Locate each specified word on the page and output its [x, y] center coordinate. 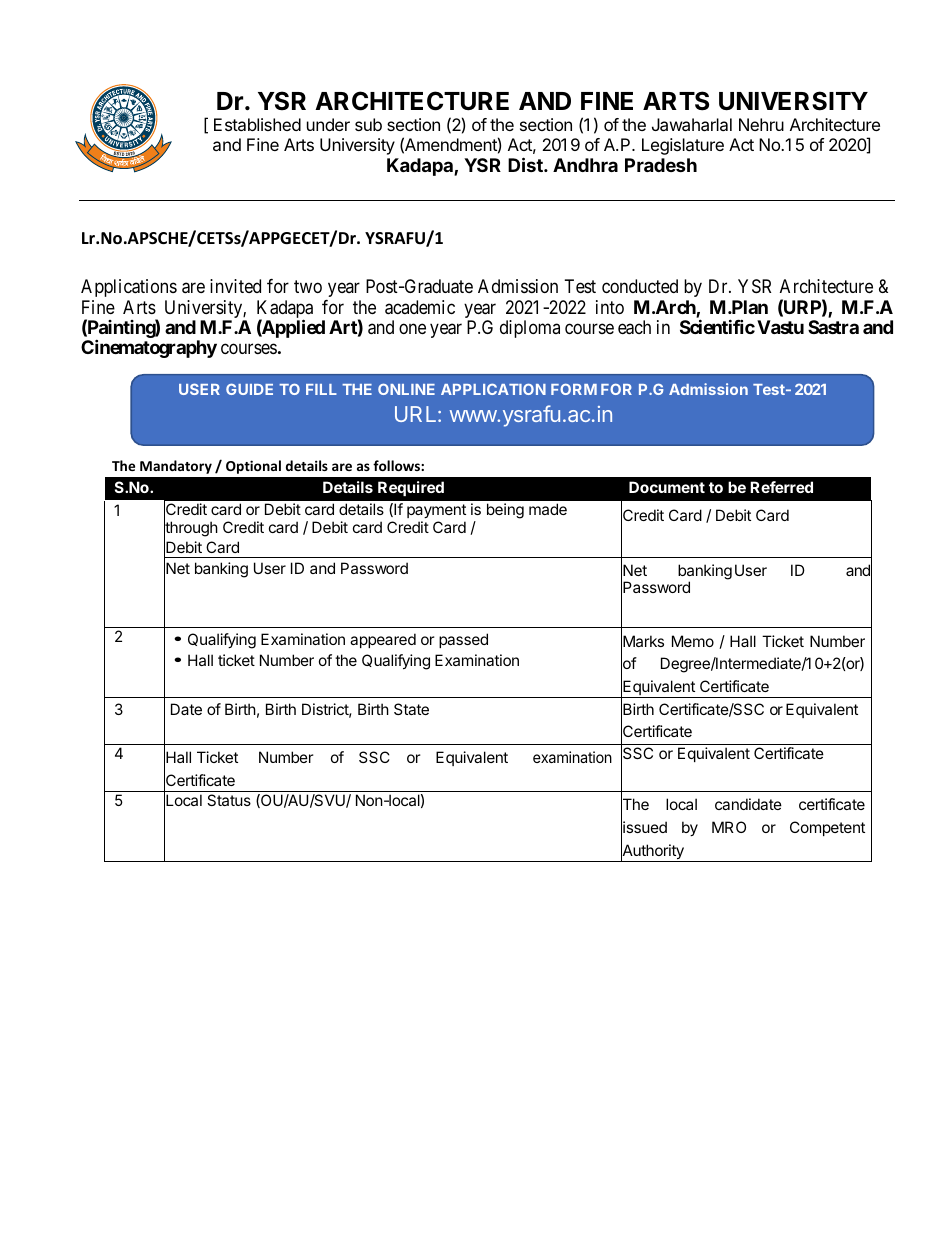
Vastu [780, 327]
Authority [653, 852]
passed [463, 640]
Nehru [761, 124]
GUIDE [249, 389]
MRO [729, 827]
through [191, 529]
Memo [693, 641]
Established [257, 124]
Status [229, 800]
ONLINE [406, 389]
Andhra [585, 165]
